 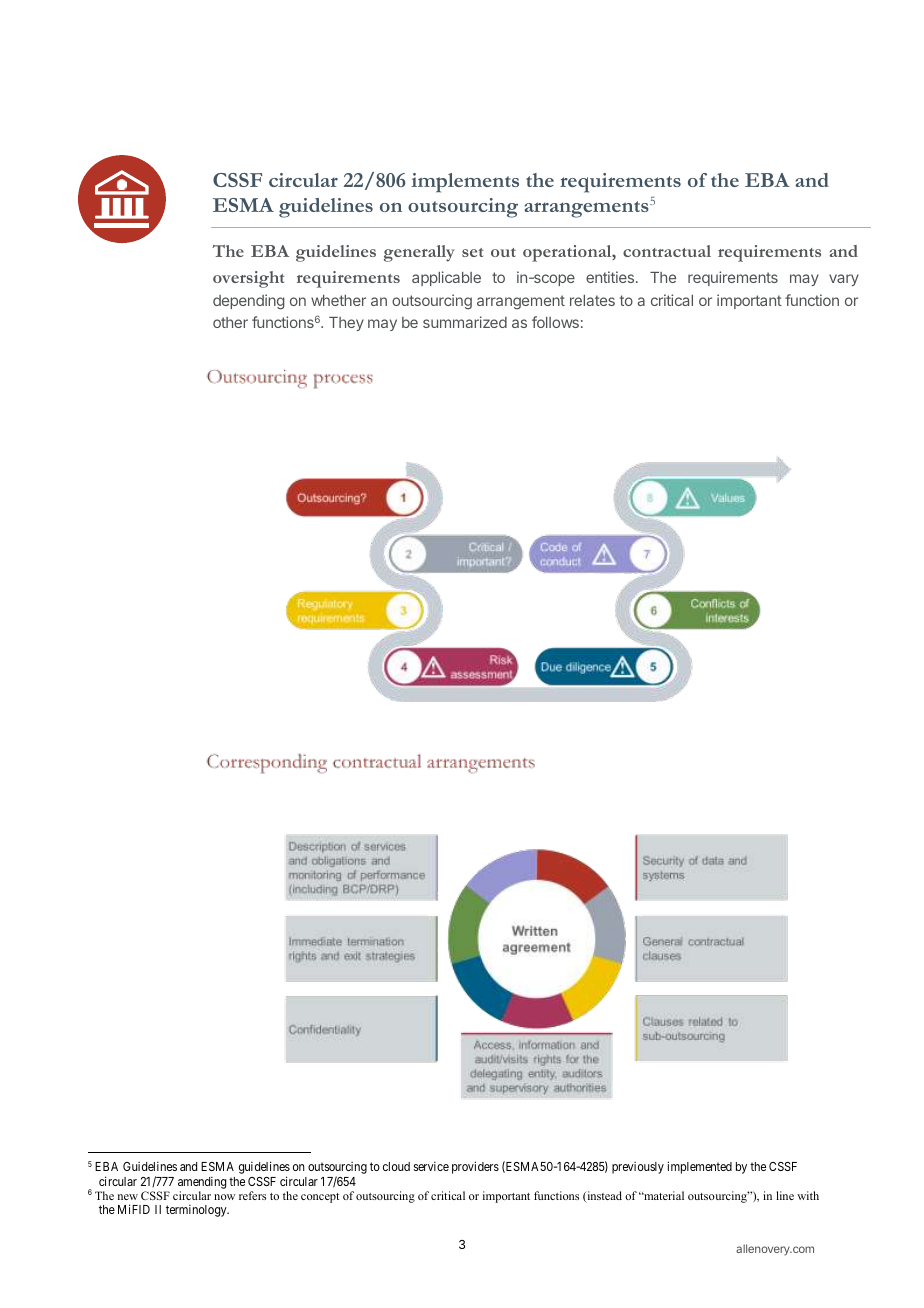 What do you see at coordinates (592, 300) in the screenshot?
I see `relates` at bounding box center [592, 300].
